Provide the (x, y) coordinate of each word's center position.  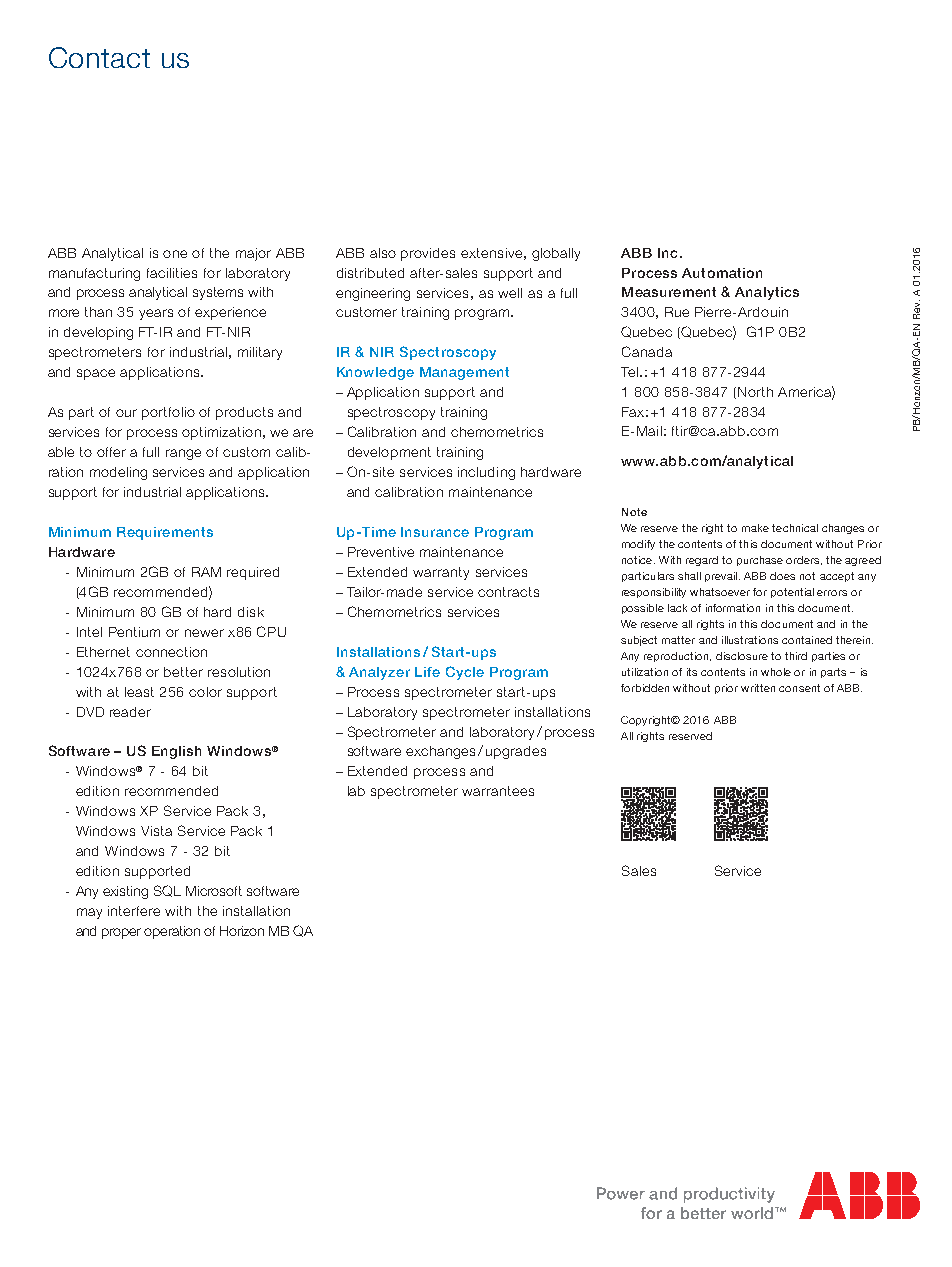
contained (807, 640)
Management (464, 373)
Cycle (465, 673)
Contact (99, 57)
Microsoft (214, 891)
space (96, 374)
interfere (134, 911)
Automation (722, 273)
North (755, 392)
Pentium (134, 632)
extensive (491, 253)
